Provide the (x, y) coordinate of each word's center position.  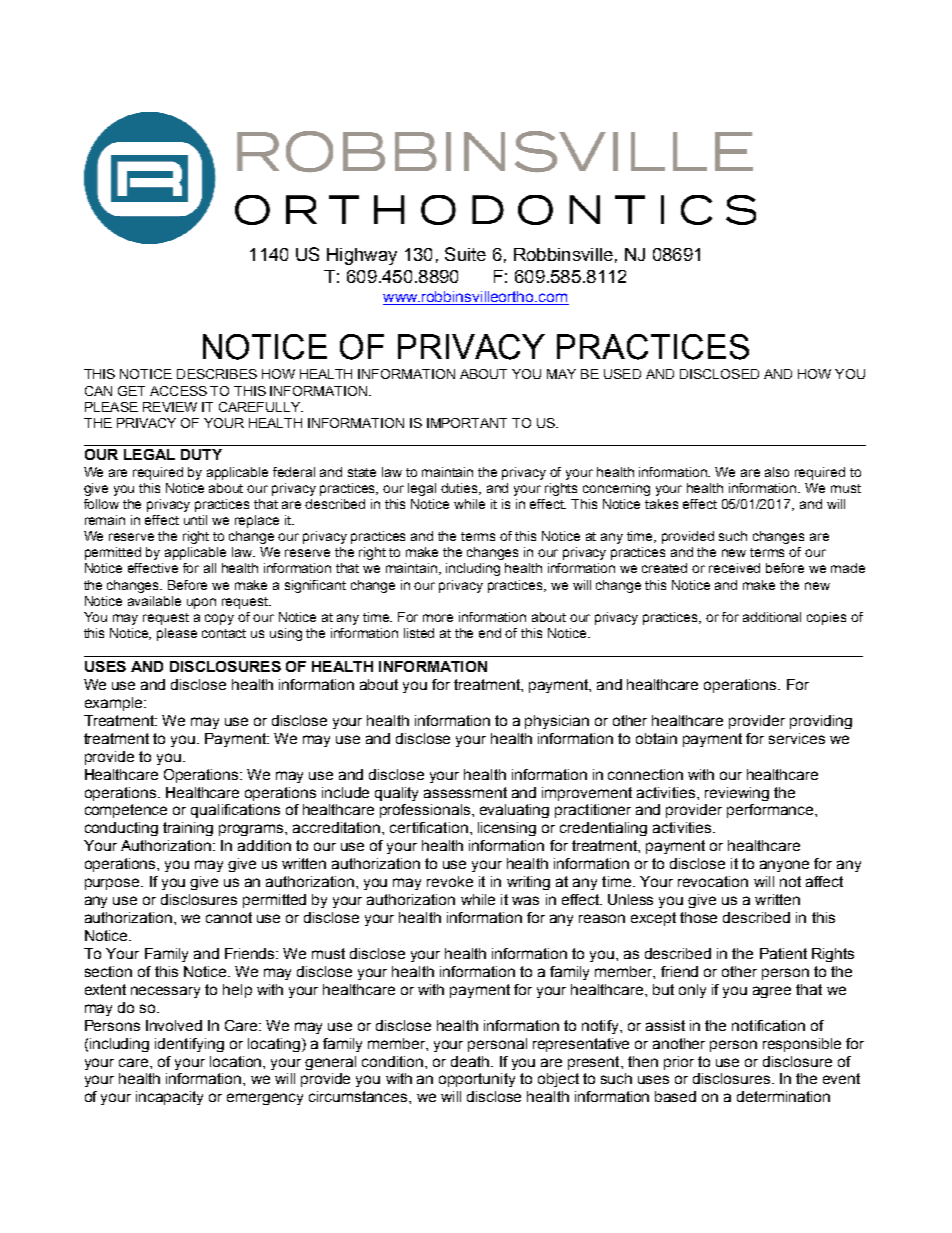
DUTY (201, 454)
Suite (465, 254)
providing (821, 722)
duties (461, 489)
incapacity (169, 1098)
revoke (450, 881)
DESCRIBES (217, 374)
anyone (784, 866)
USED (622, 374)
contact (224, 633)
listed (419, 633)
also (777, 472)
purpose (113, 884)
